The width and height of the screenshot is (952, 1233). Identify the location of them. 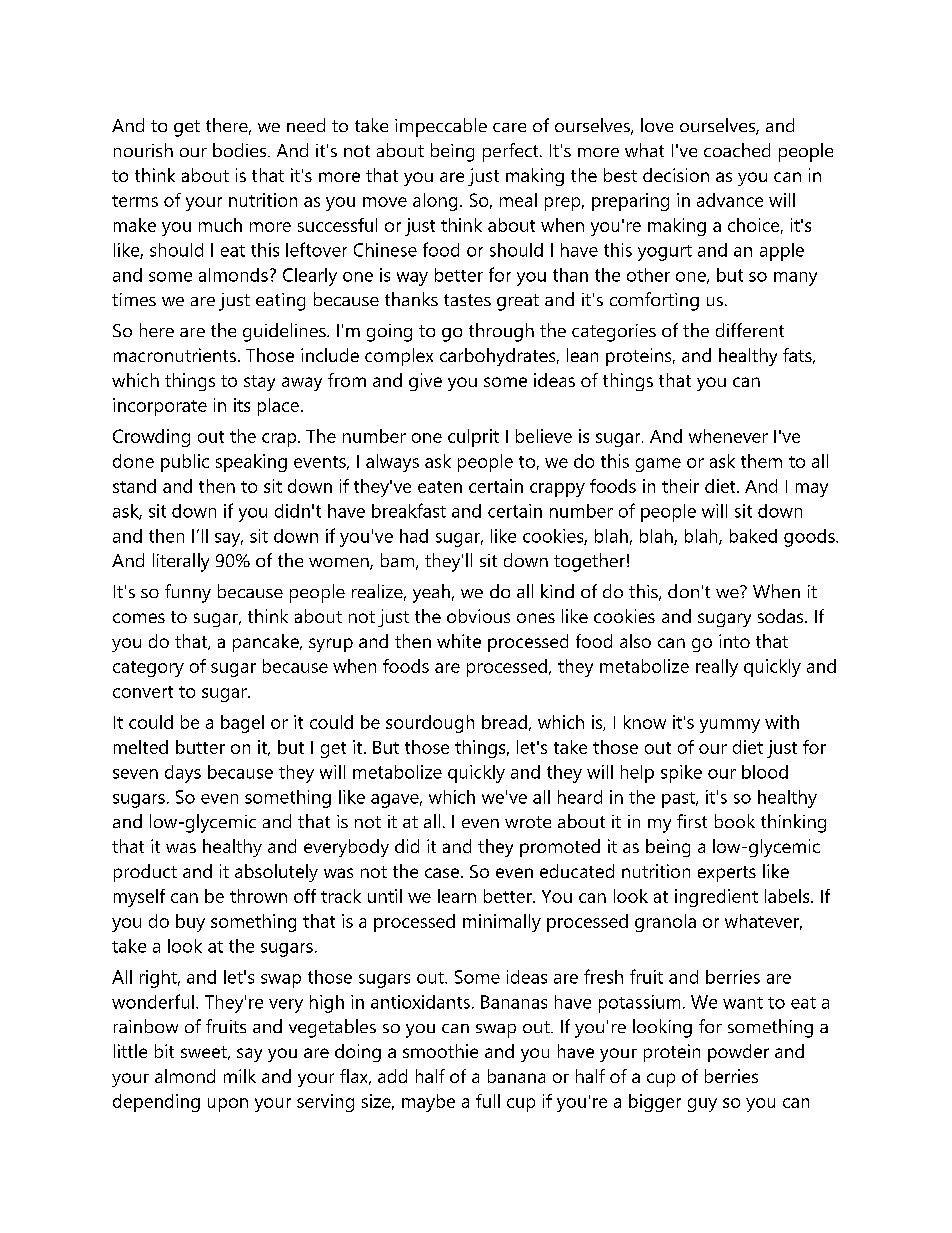
(761, 461).
